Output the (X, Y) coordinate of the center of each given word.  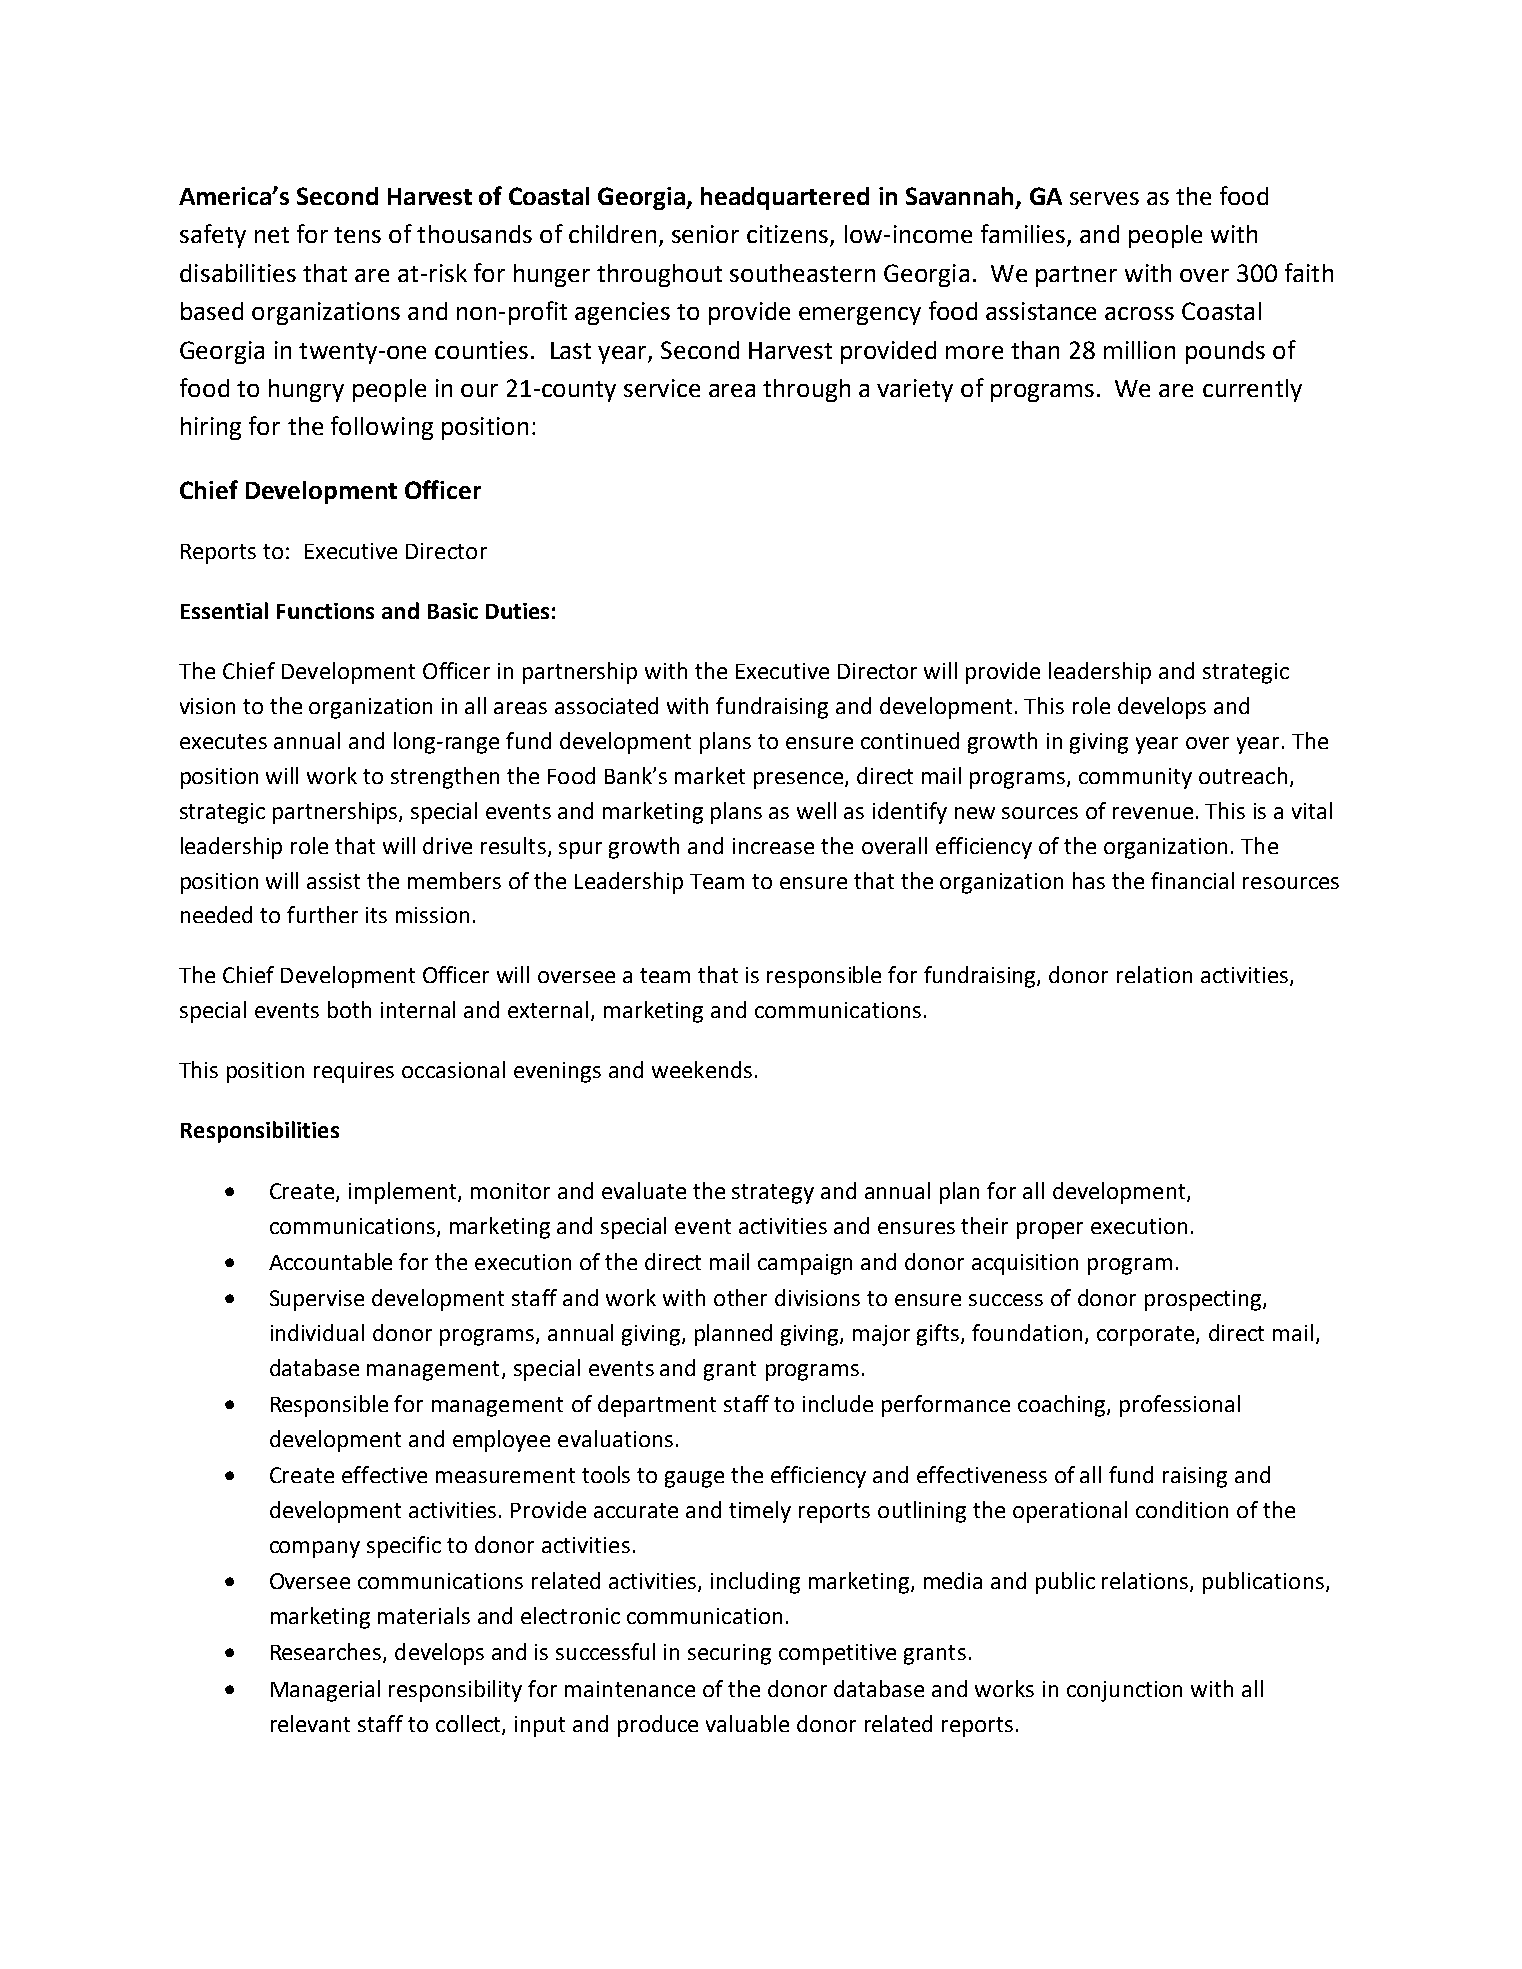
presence (800, 780)
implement (404, 1193)
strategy (773, 1194)
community (1135, 778)
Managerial (325, 1691)
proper (1050, 1230)
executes (223, 741)
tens (357, 235)
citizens (789, 235)
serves (1104, 198)
